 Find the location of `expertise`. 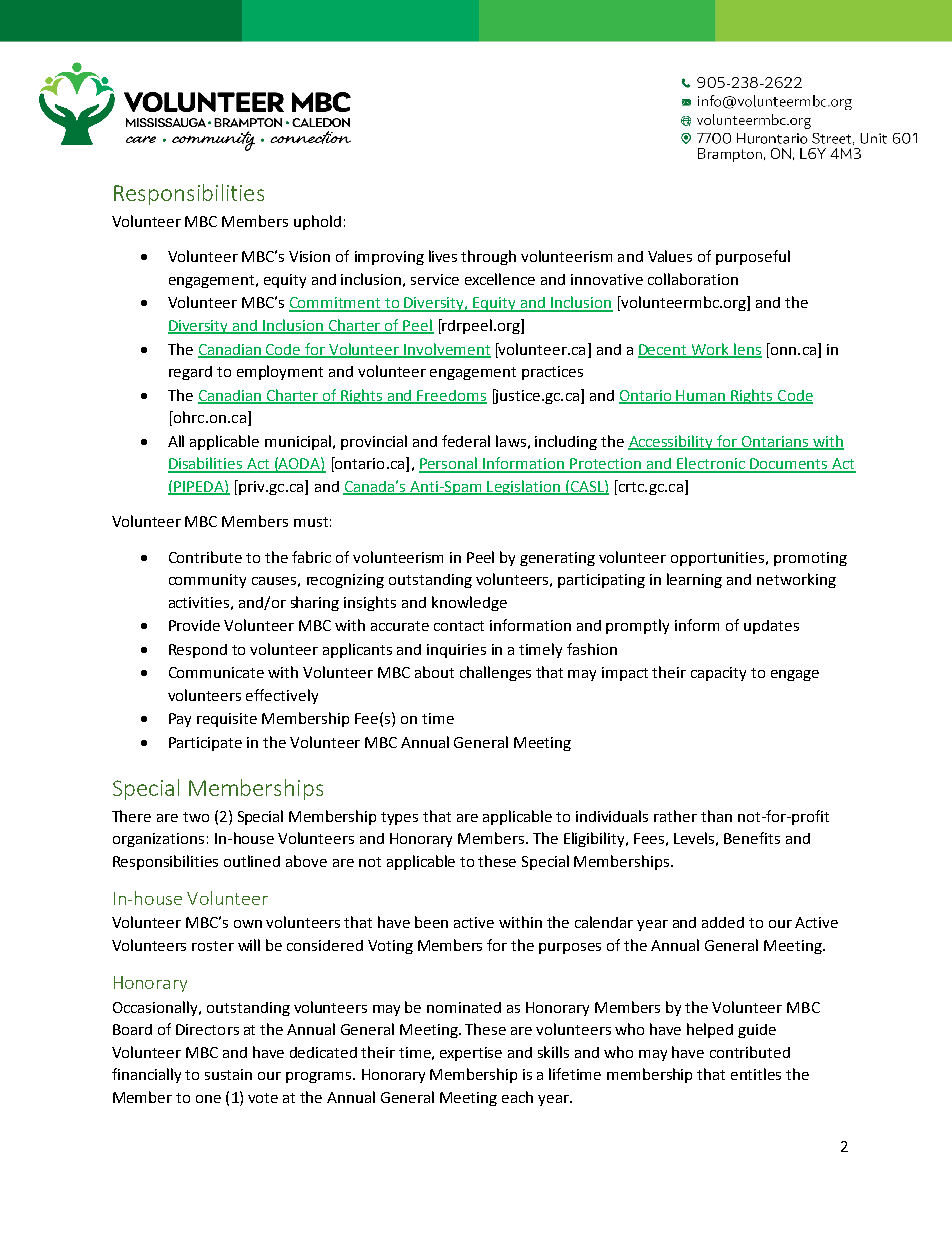

expertise is located at coordinates (471, 1054).
